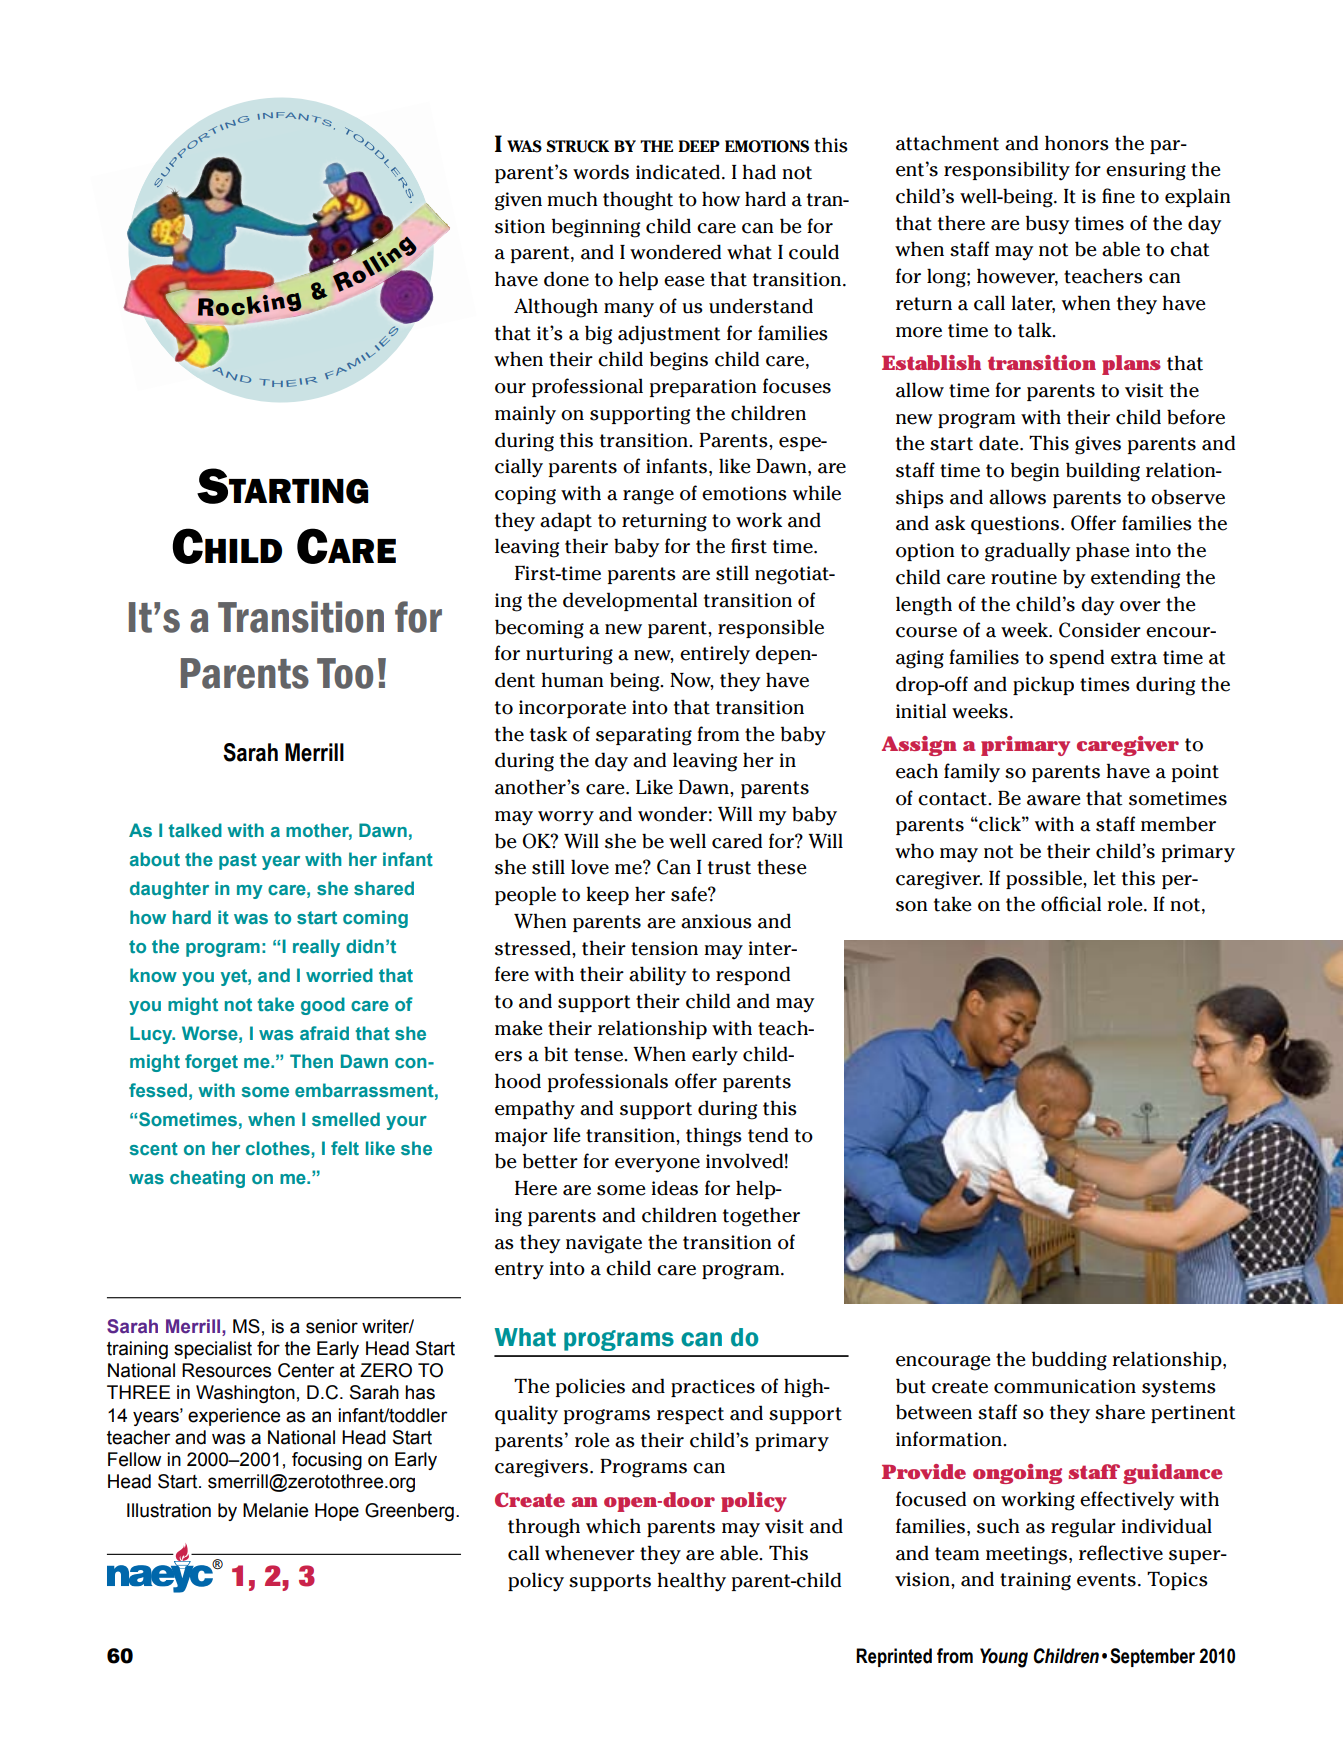 This screenshot has width=1343, height=1744. I want to click on range, so click(648, 497).
